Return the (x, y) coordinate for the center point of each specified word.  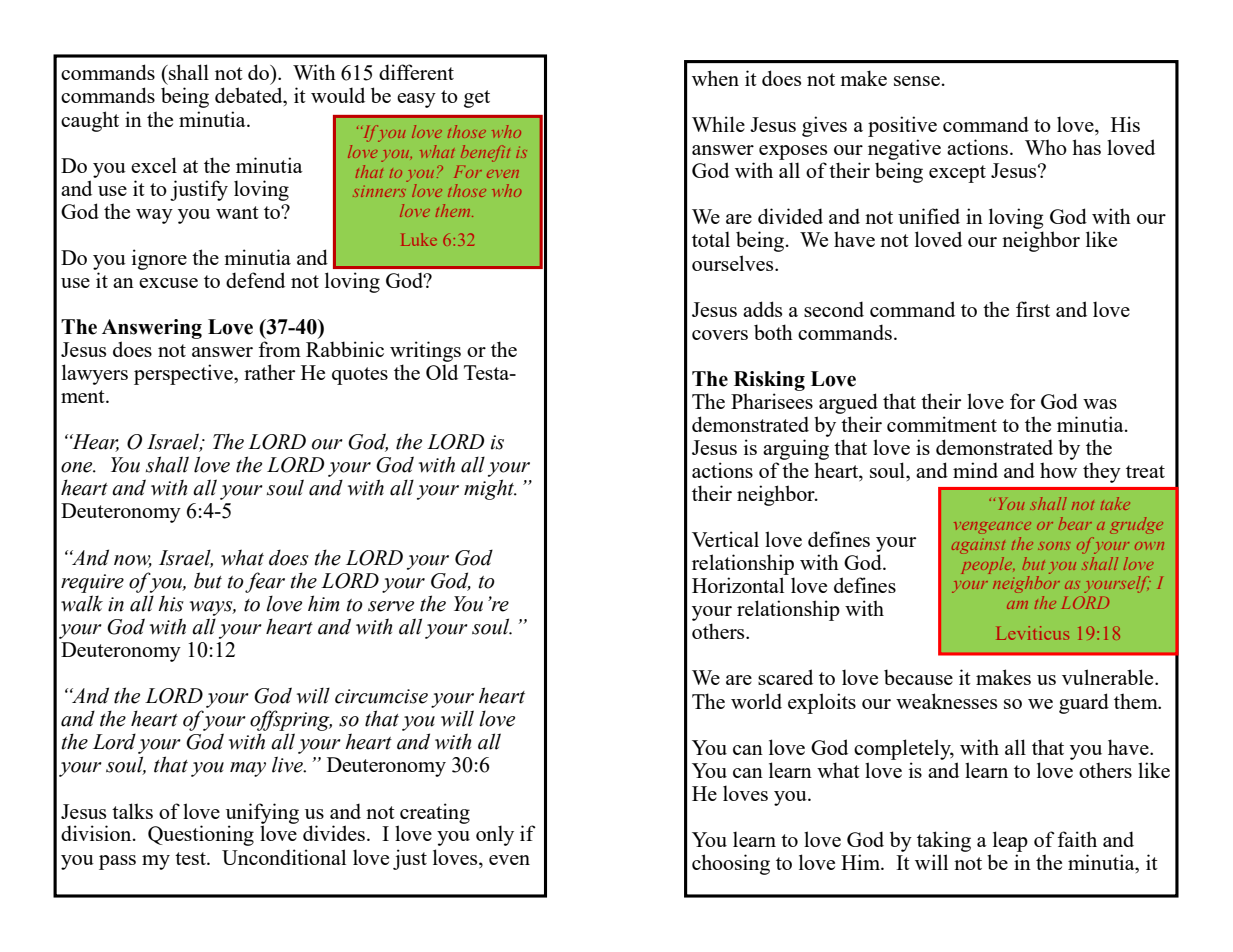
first (1033, 309)
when (715, 78)
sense (917, 81)
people (988, 565)
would (338, 95)
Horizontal (738, 585)
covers (720, 335)
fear (265, 582)
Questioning (201, 835)
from (279, 349)
